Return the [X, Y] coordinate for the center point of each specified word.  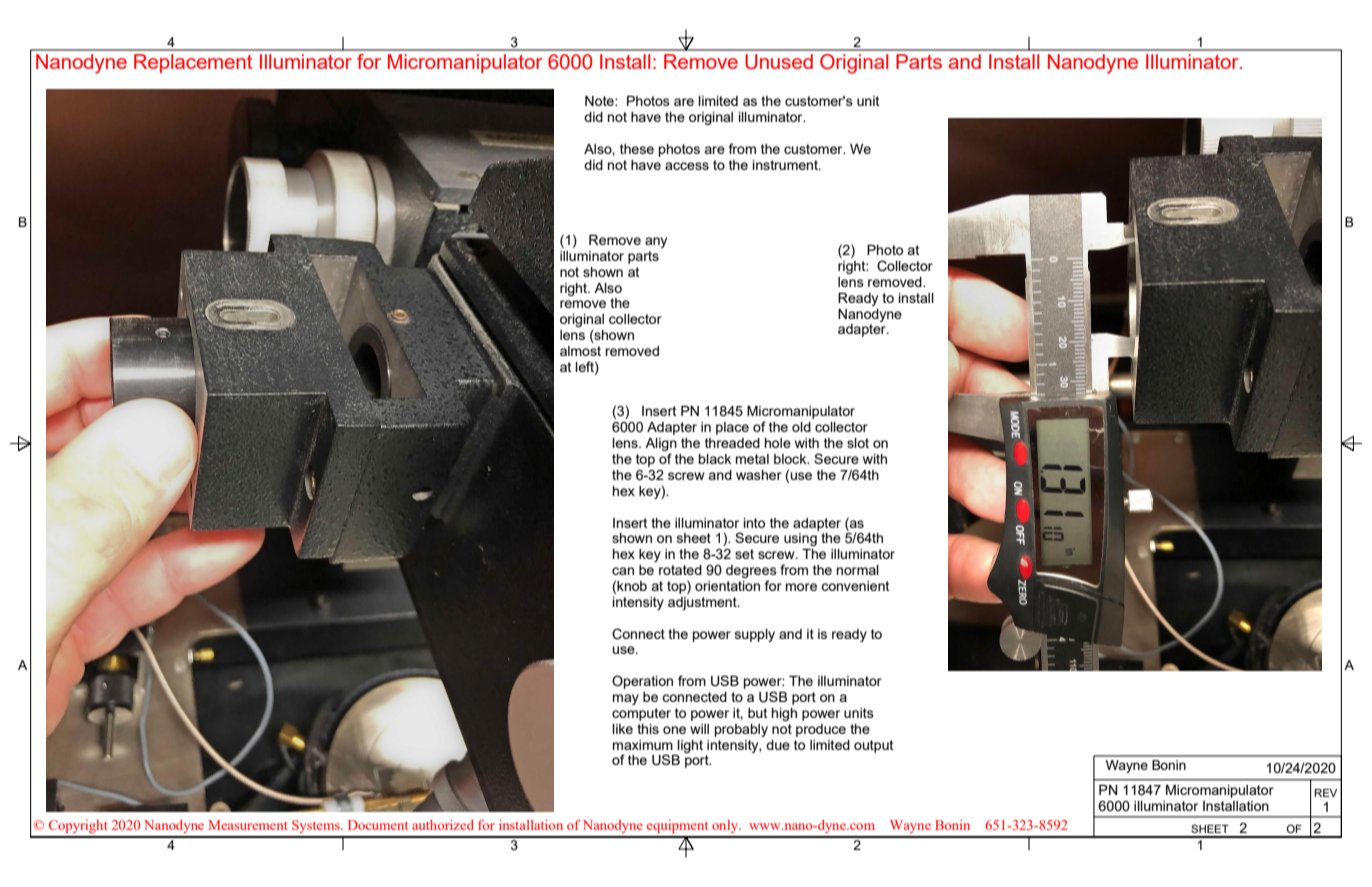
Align [661, 446]
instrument [786, 165]
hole [778, 443]
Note [600, 101]
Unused [779, 62]
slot [858, 443]
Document [378, 825]
